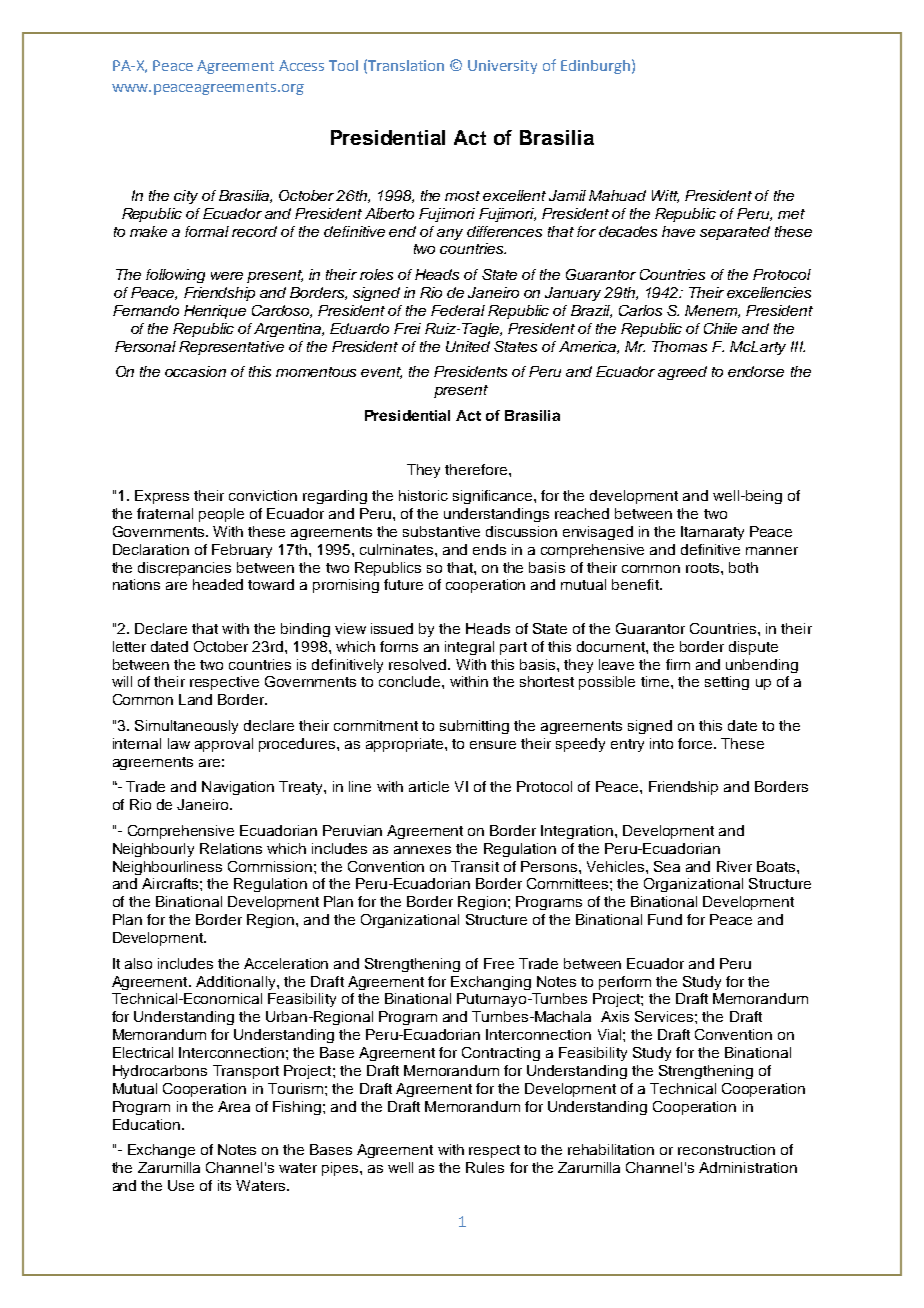  I want to click on University, so click(502, 67).
